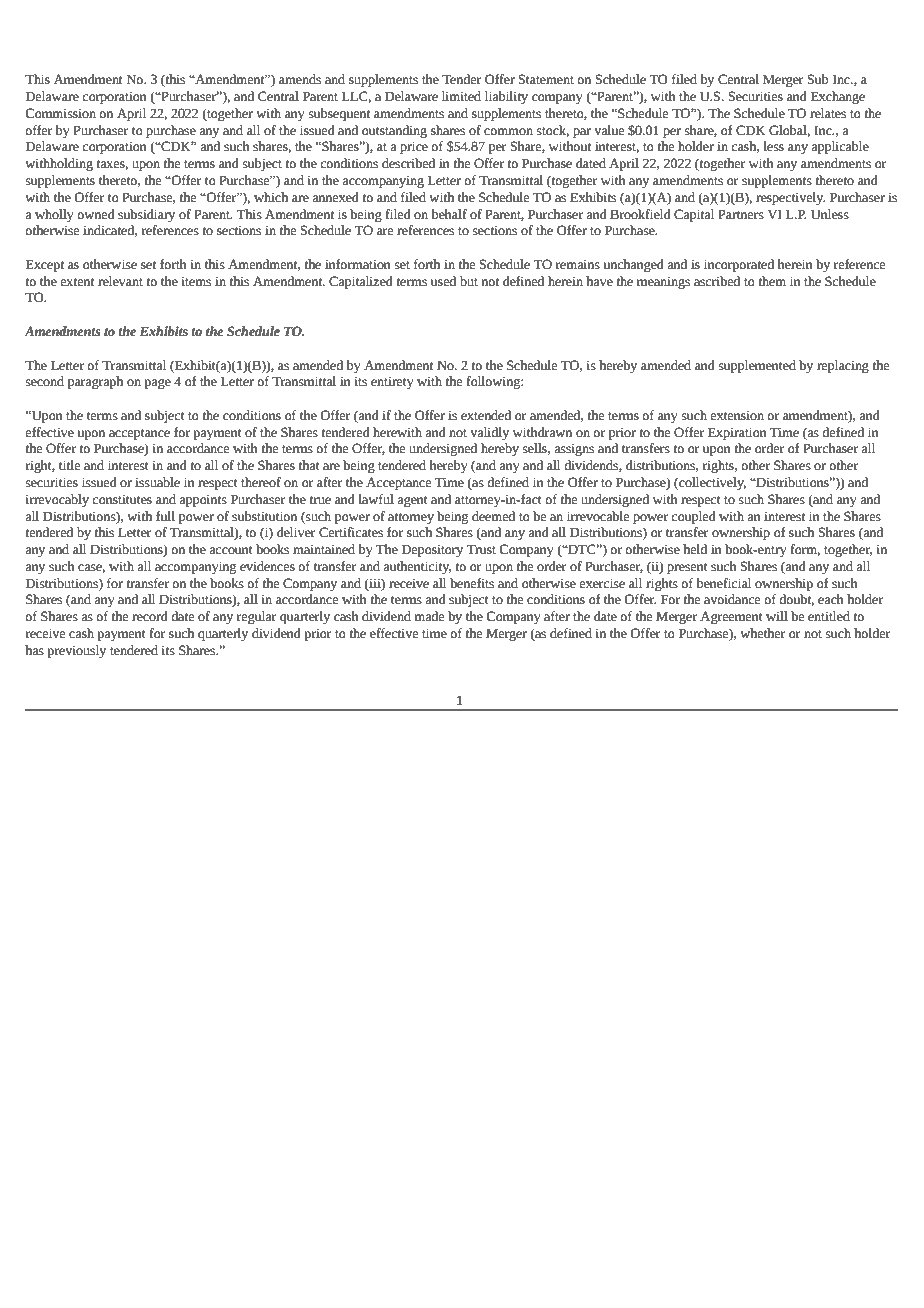 The image size is (924, 1308). Describe the element at coordinates (838, 97) in the screenshot. I see `Exchange` at that location.
